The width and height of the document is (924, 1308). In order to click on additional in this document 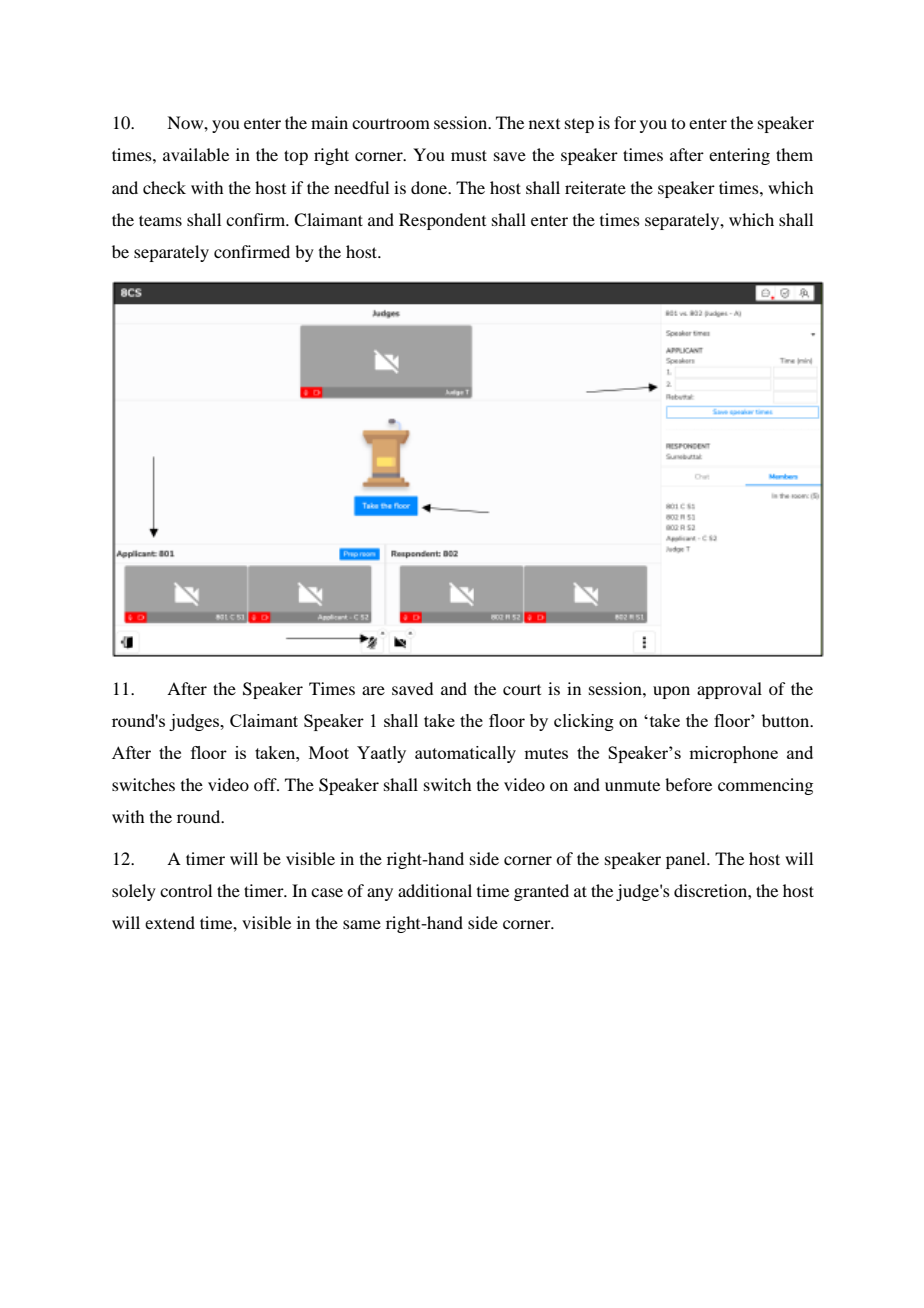, I will do `click(435, 890)`.
